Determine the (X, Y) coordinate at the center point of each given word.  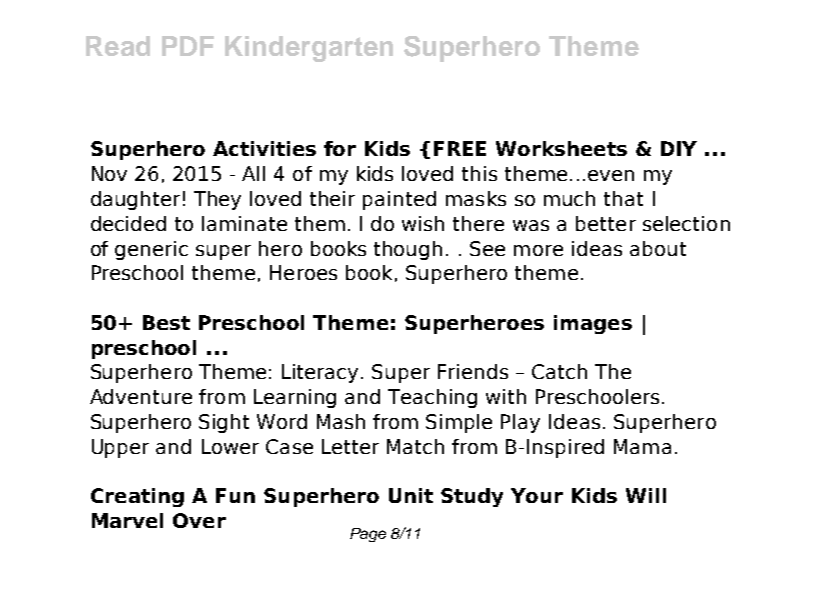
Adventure (141, 396)
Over (199, 520)
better (606, 223)
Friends (473, 371)
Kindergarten (309, 49)
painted (399, 200)
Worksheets (561, 148)
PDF (188, 46)
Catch (559, 371)
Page (368, 535)
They (217, 200)
